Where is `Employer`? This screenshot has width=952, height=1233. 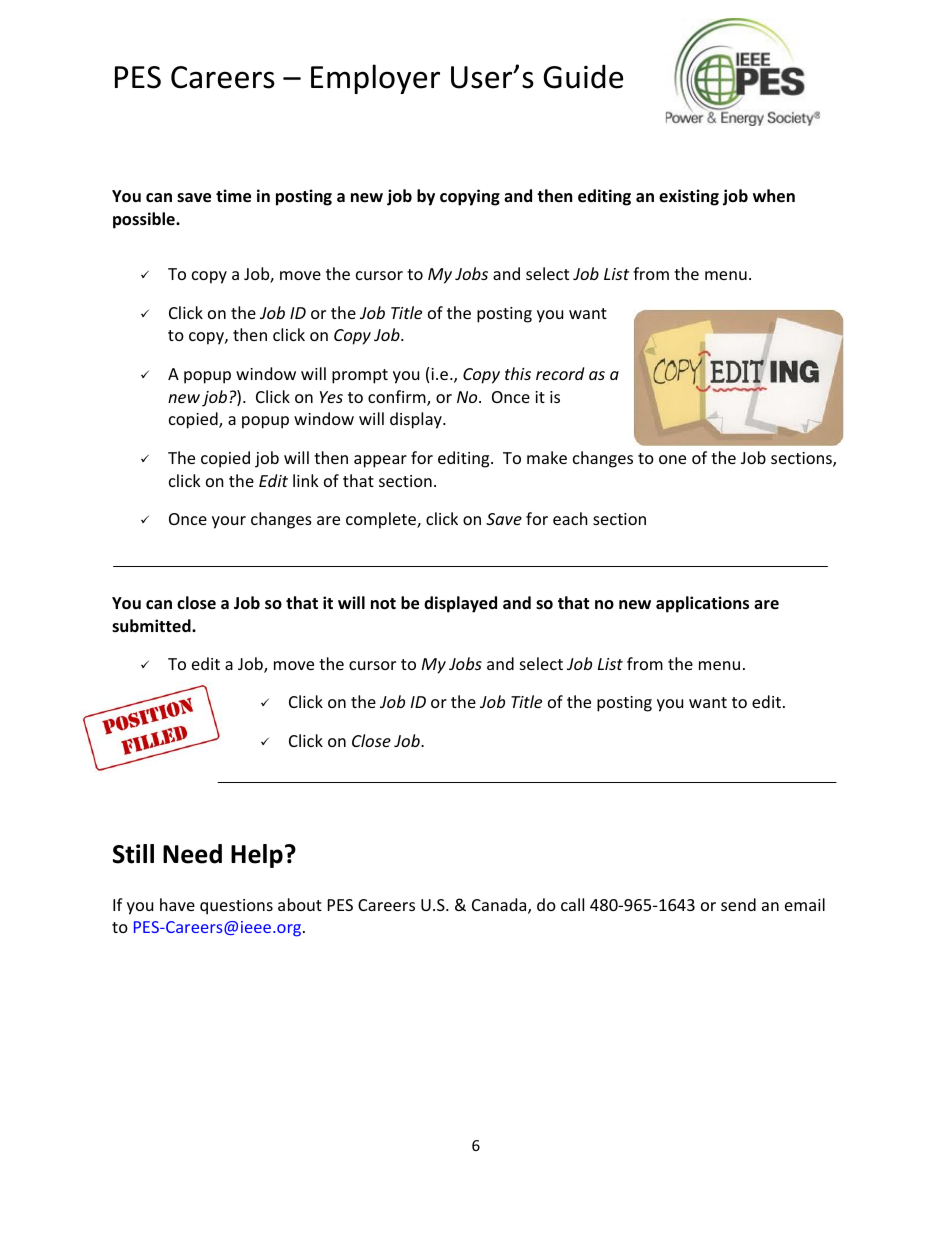
Employer is located at coordinates (375, 79).
